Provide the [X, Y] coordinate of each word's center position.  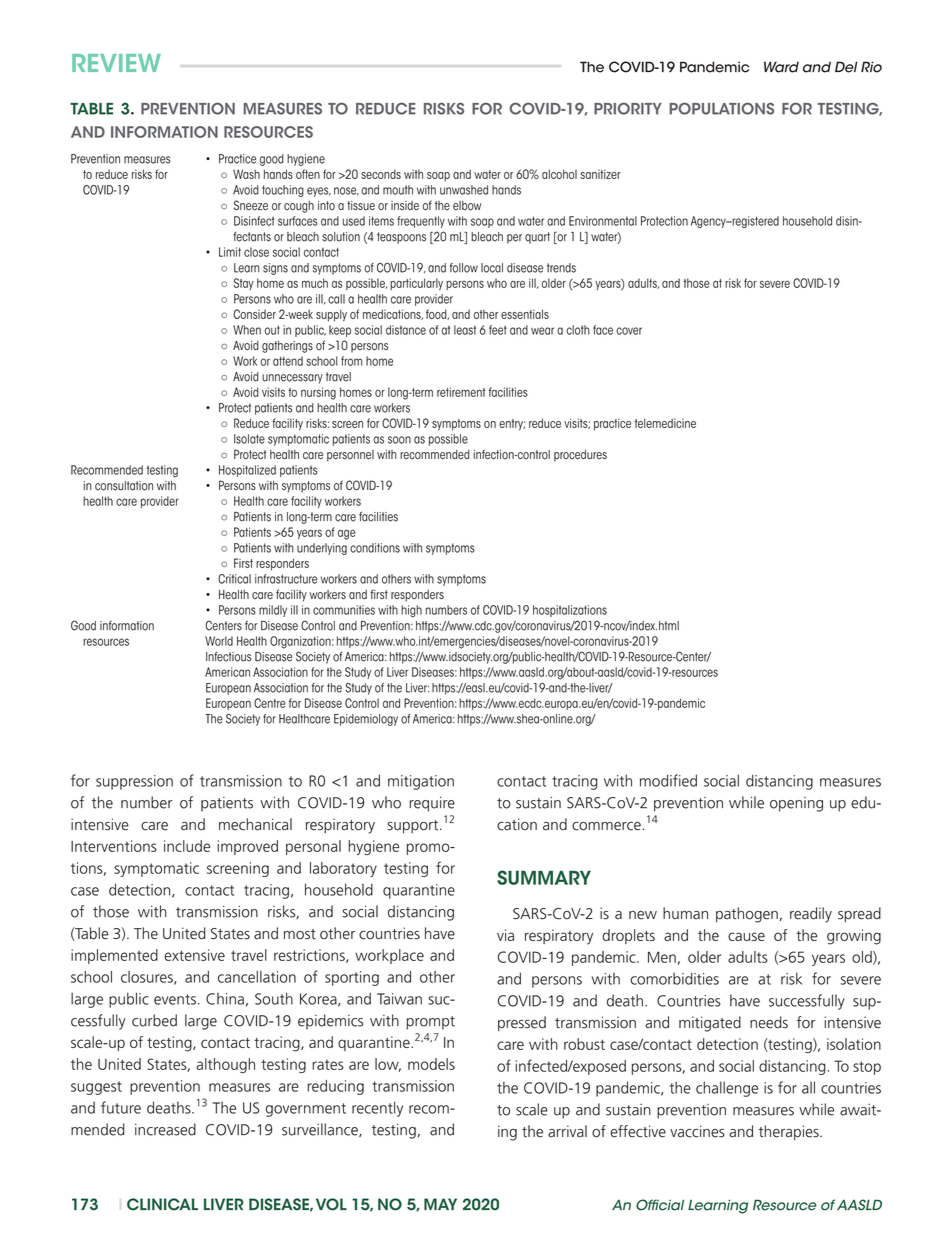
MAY [440, 1204]
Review [116, 63]
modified [668, 780]
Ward [781, 67]
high [411, 611]
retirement [461, 392]
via [505, 935]
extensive [194, 955]
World [219, 641]
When [247, 330]
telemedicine [665, 423]
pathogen [747, 915]
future [121, 1107]
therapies [790, 1133]
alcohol [559, 174]
